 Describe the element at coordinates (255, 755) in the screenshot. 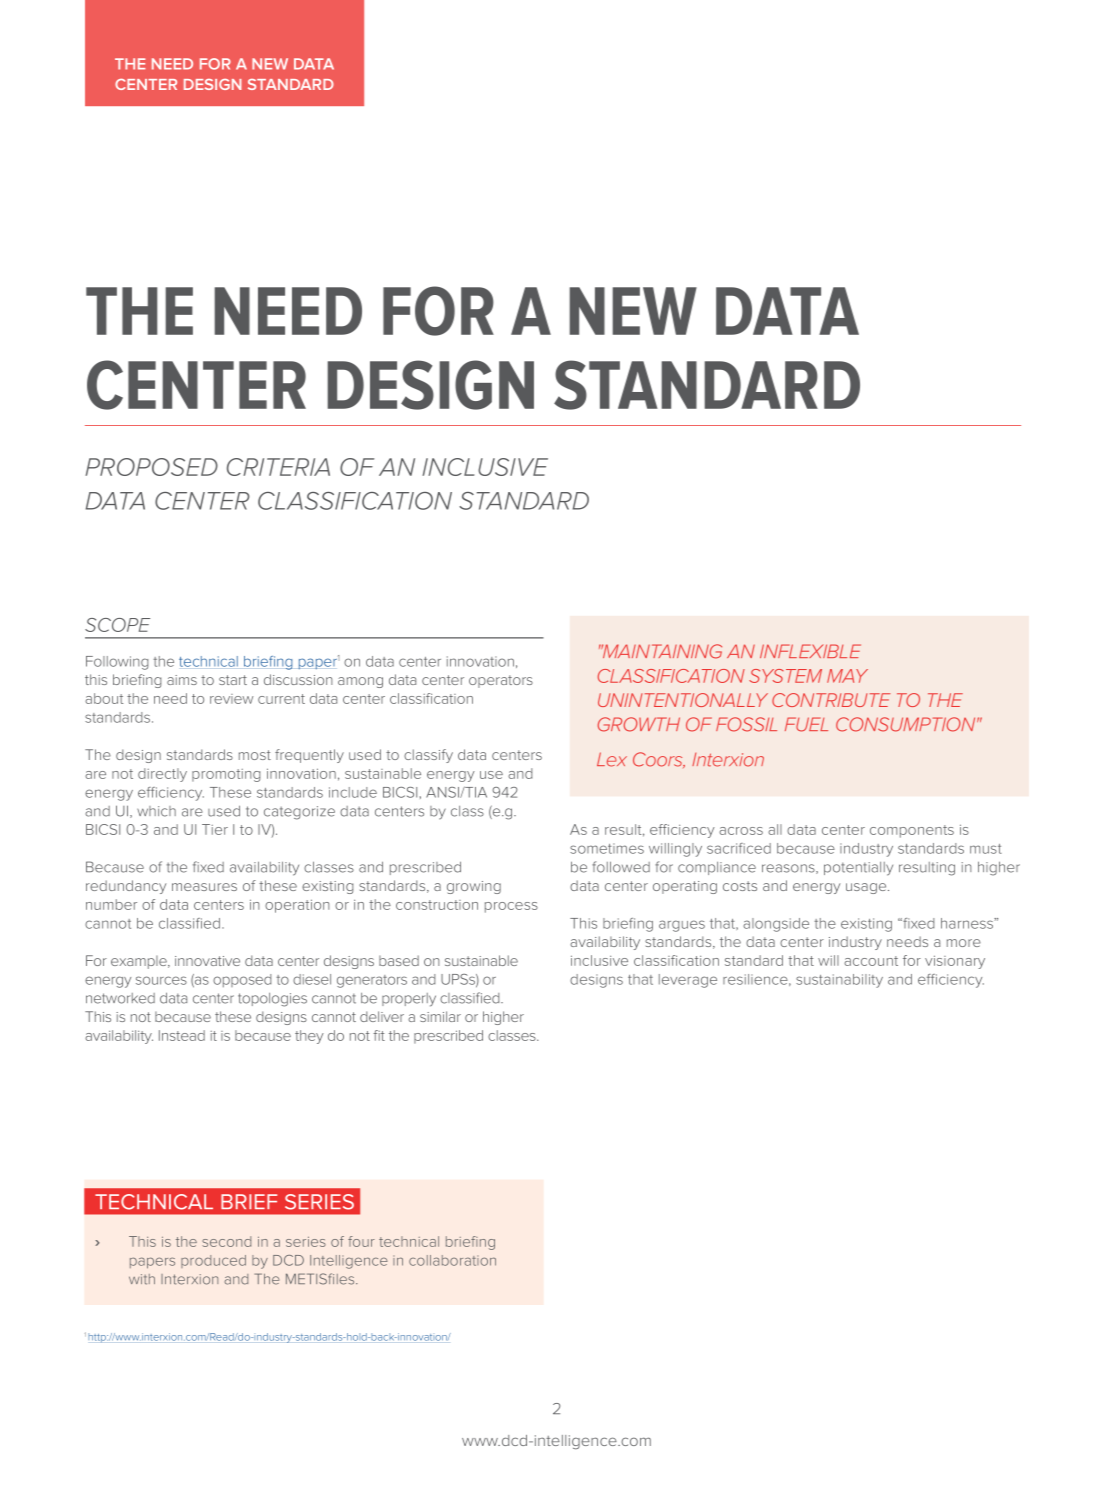

I see `most` at that location.
